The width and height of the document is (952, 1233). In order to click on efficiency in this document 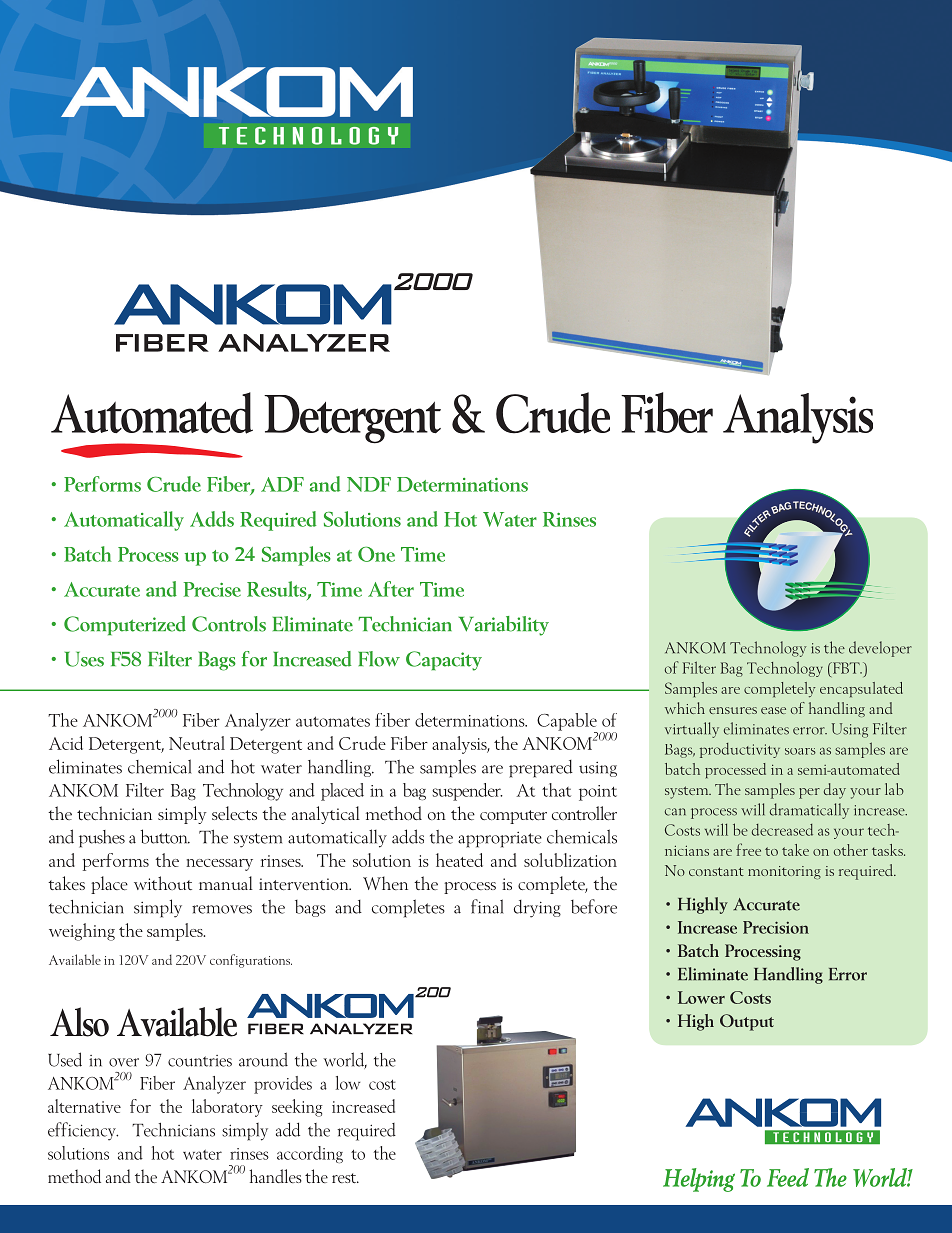, I will do `click(83, 1131)`.
